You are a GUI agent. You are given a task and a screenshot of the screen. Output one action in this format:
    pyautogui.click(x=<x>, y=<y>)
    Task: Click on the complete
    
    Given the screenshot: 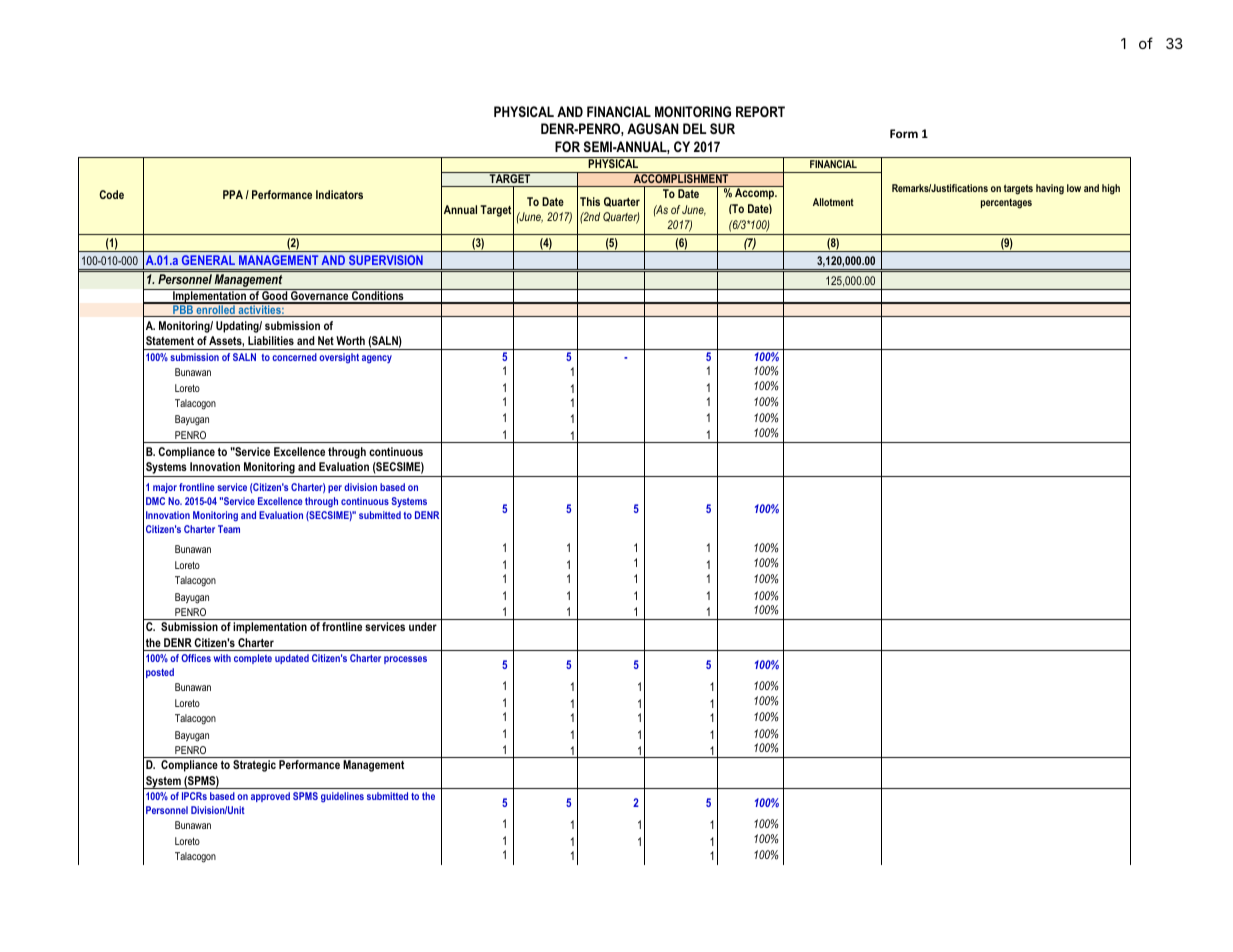 What is the action you would take?
    pyautogui.click(x=253, y=659)
